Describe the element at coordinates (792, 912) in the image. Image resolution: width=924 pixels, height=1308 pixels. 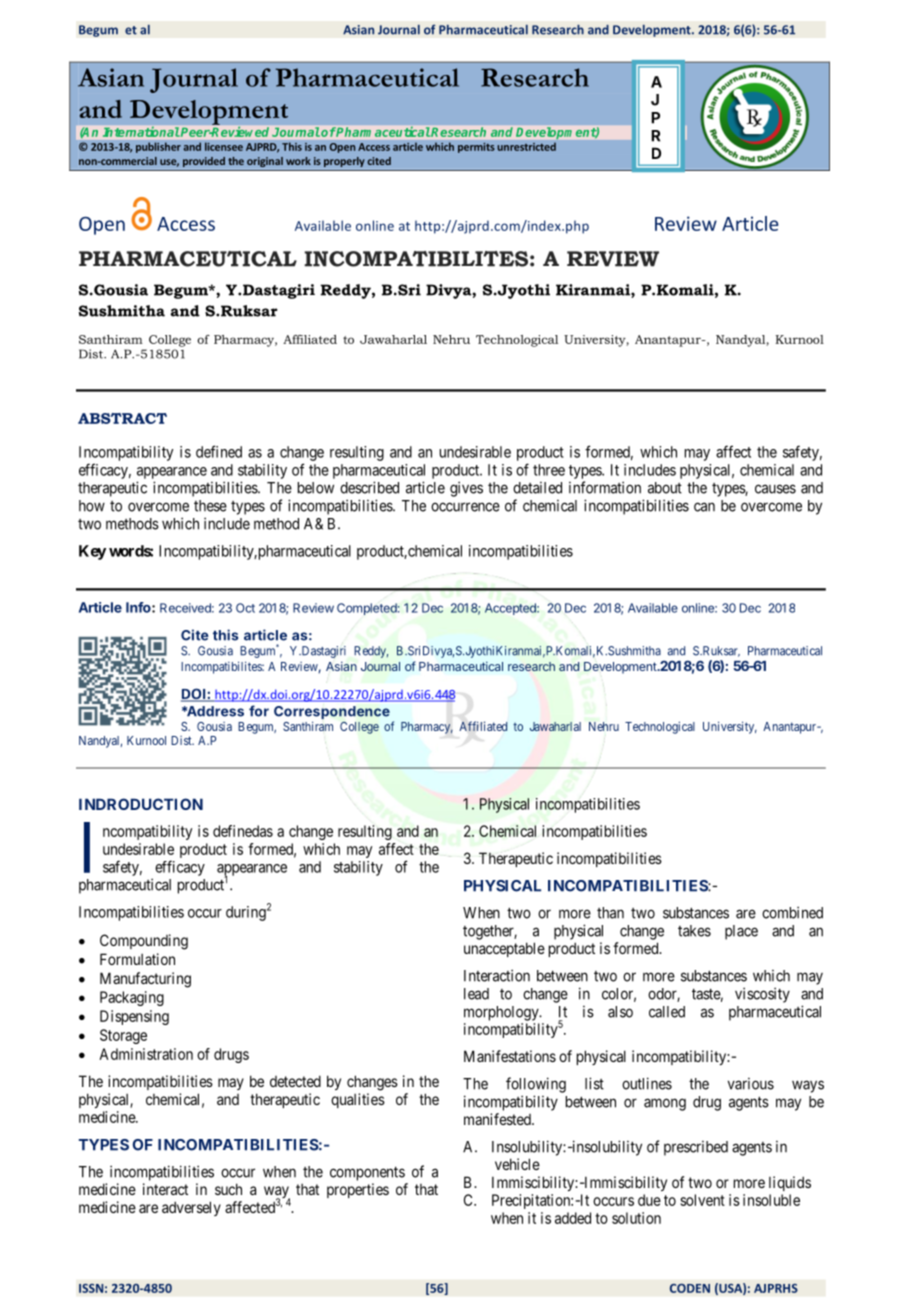
I see `combined` at that location.
